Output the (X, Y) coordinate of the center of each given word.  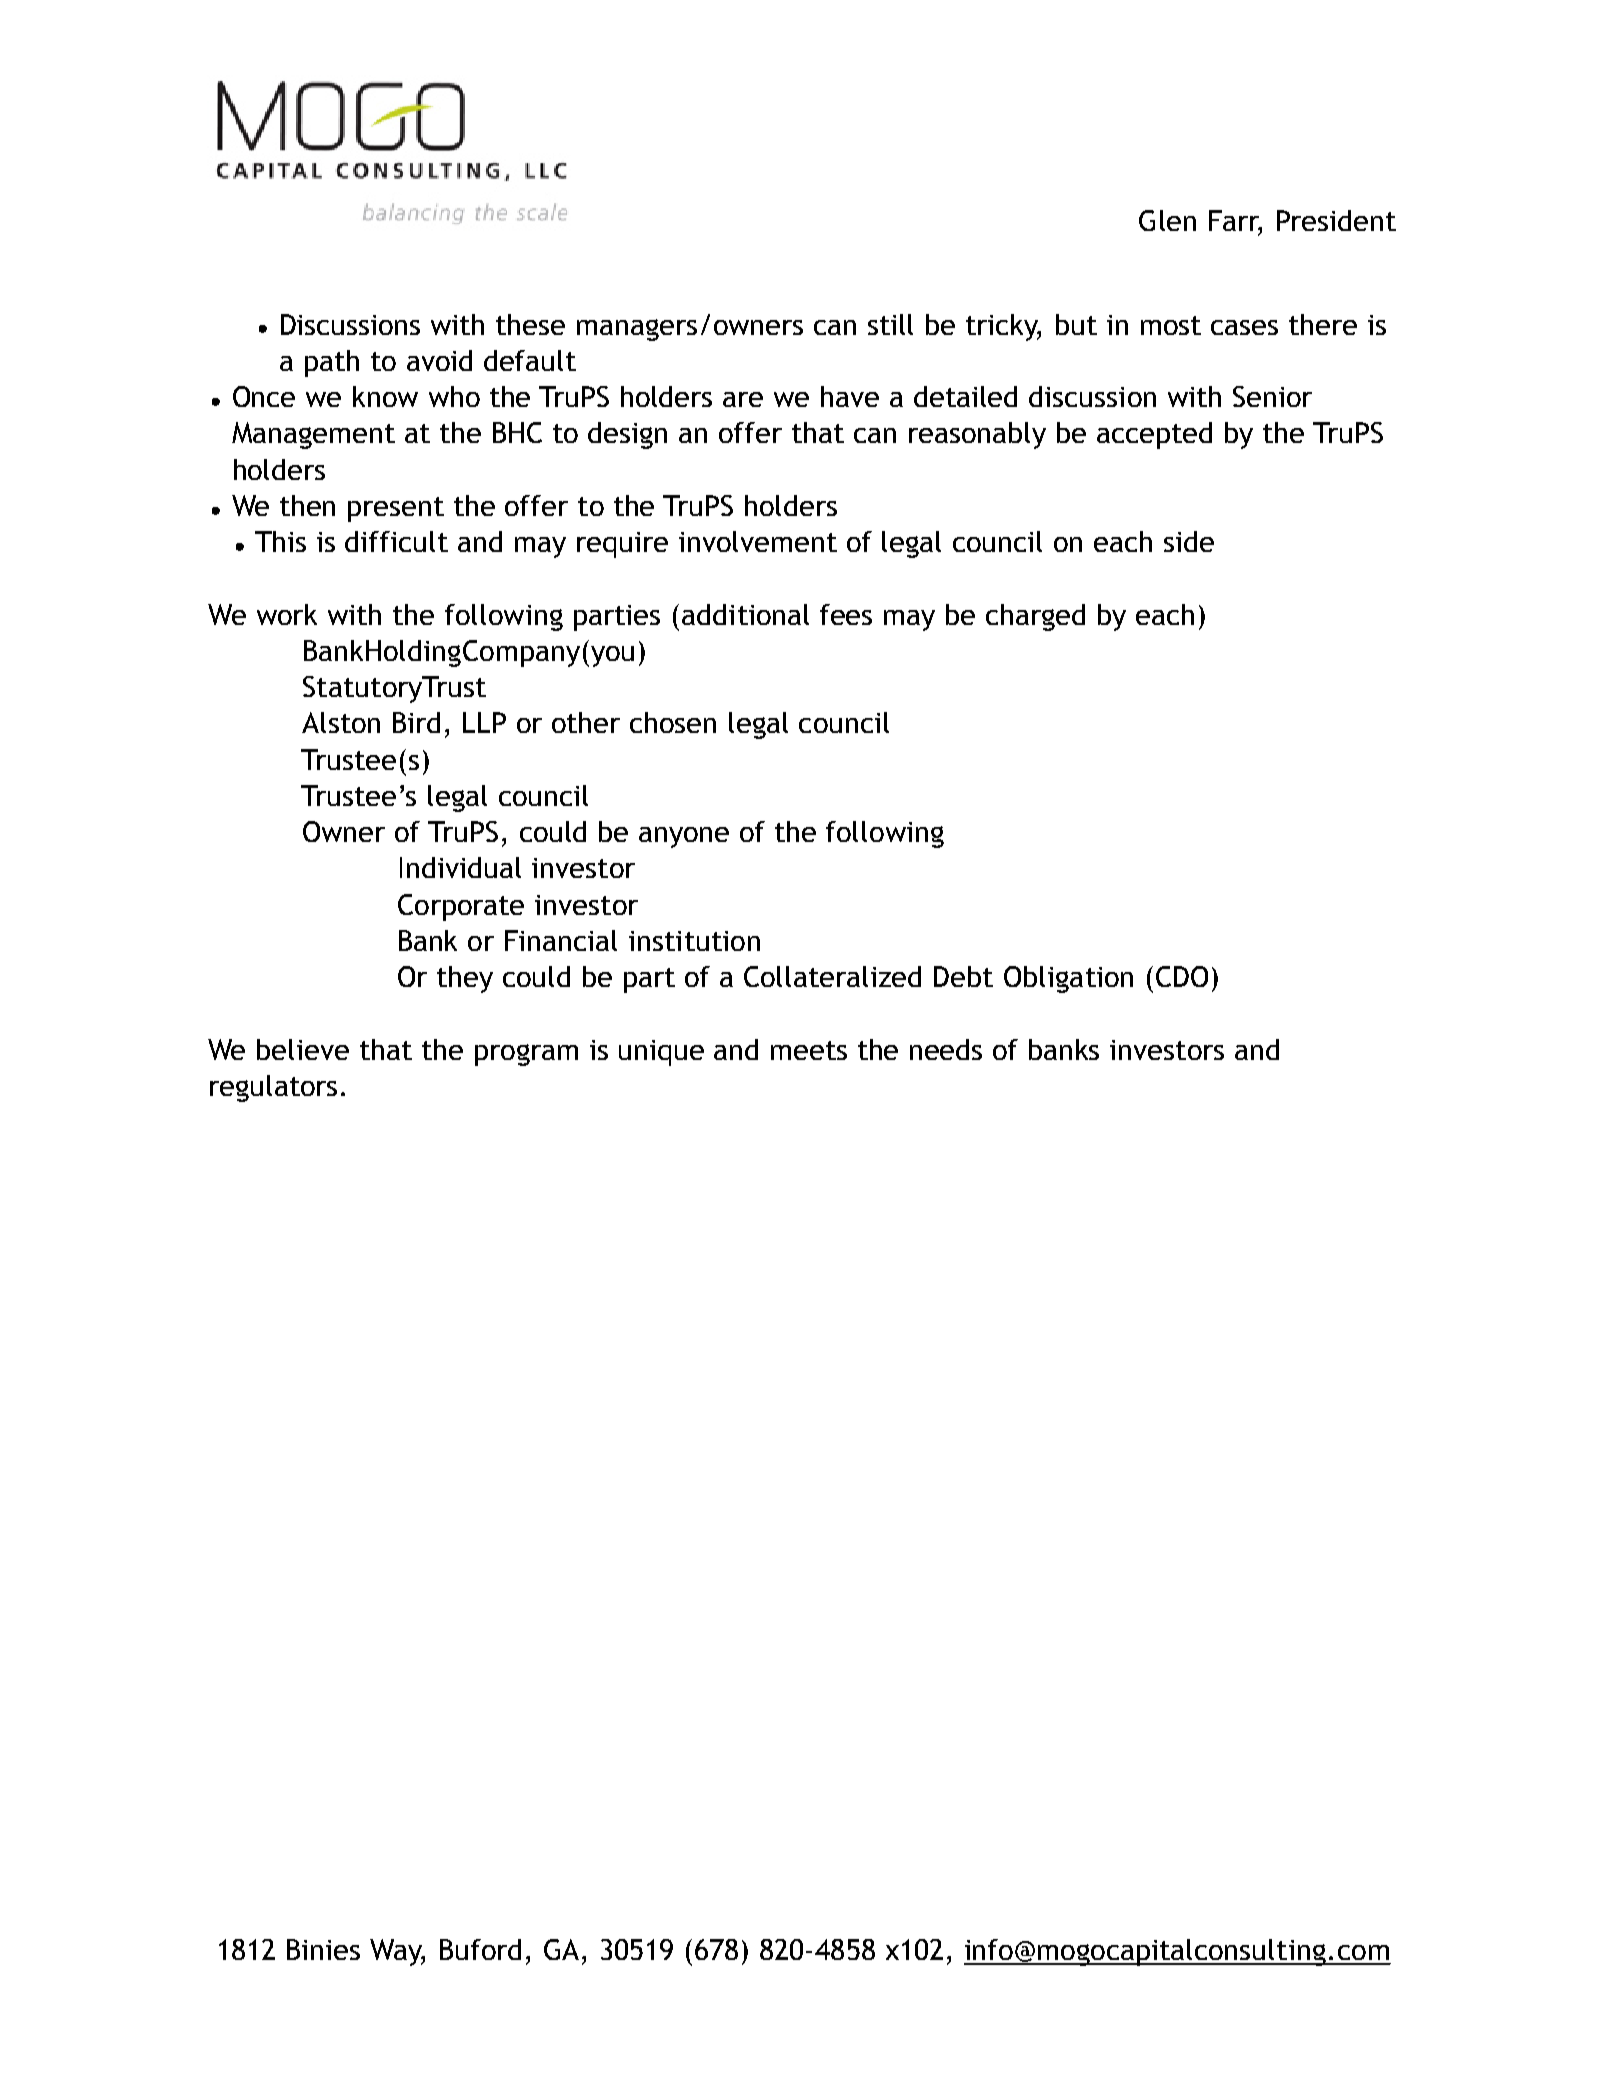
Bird (416, 722)
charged (1035, 617)
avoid (439, 360)
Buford (480, 1949)
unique (661, 1053)
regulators (273, 1088)
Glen (1167, 220)
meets (809, 1050)
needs (946, 1049)
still (890, 324)
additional (745, 614)
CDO (1182, 976)
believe (303, 1049)
